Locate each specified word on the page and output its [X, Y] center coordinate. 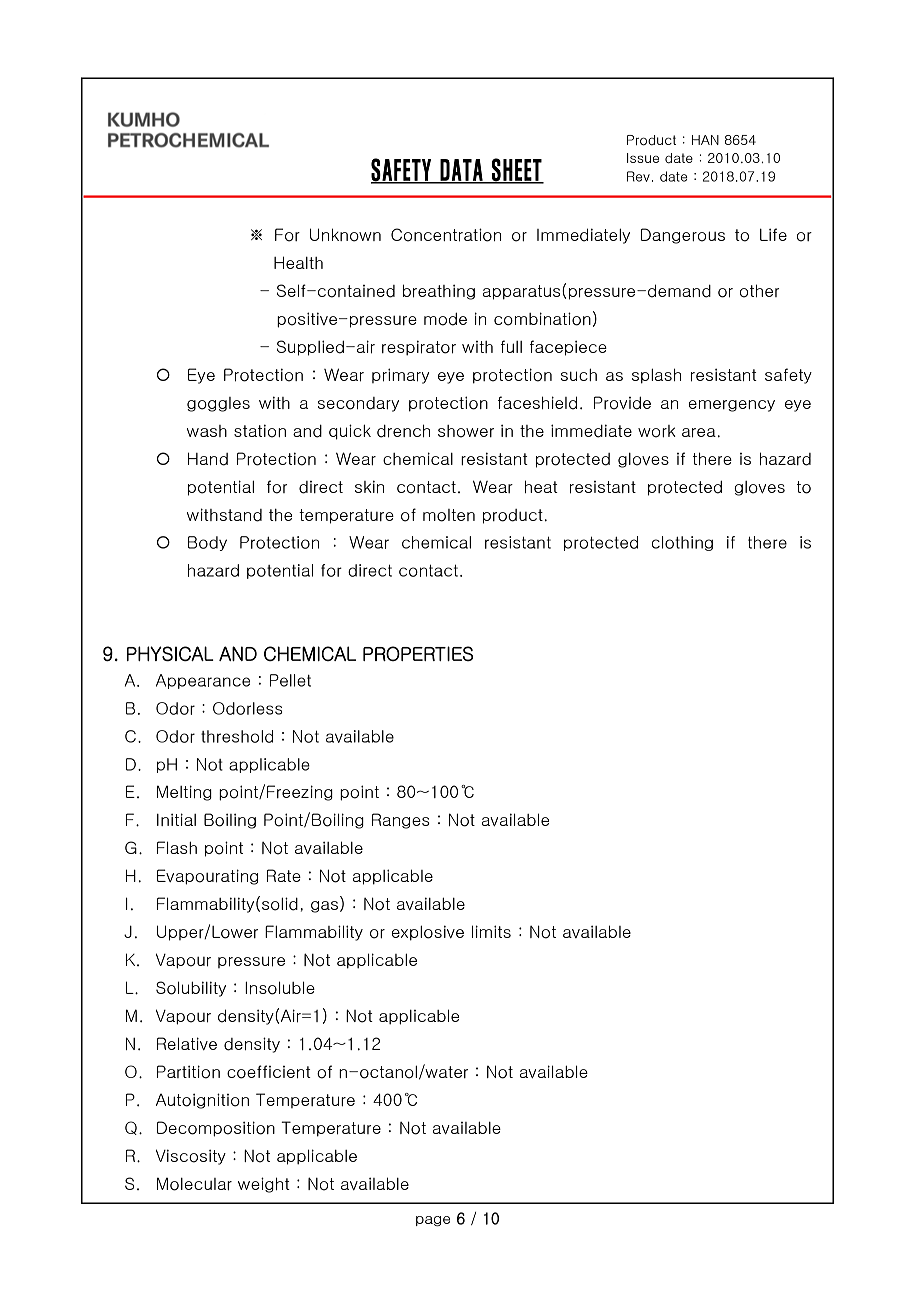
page [433, 1221]
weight [264, 1185]
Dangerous [683, 236]
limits [491, 931]
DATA [461, 171]
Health [298, 262]
